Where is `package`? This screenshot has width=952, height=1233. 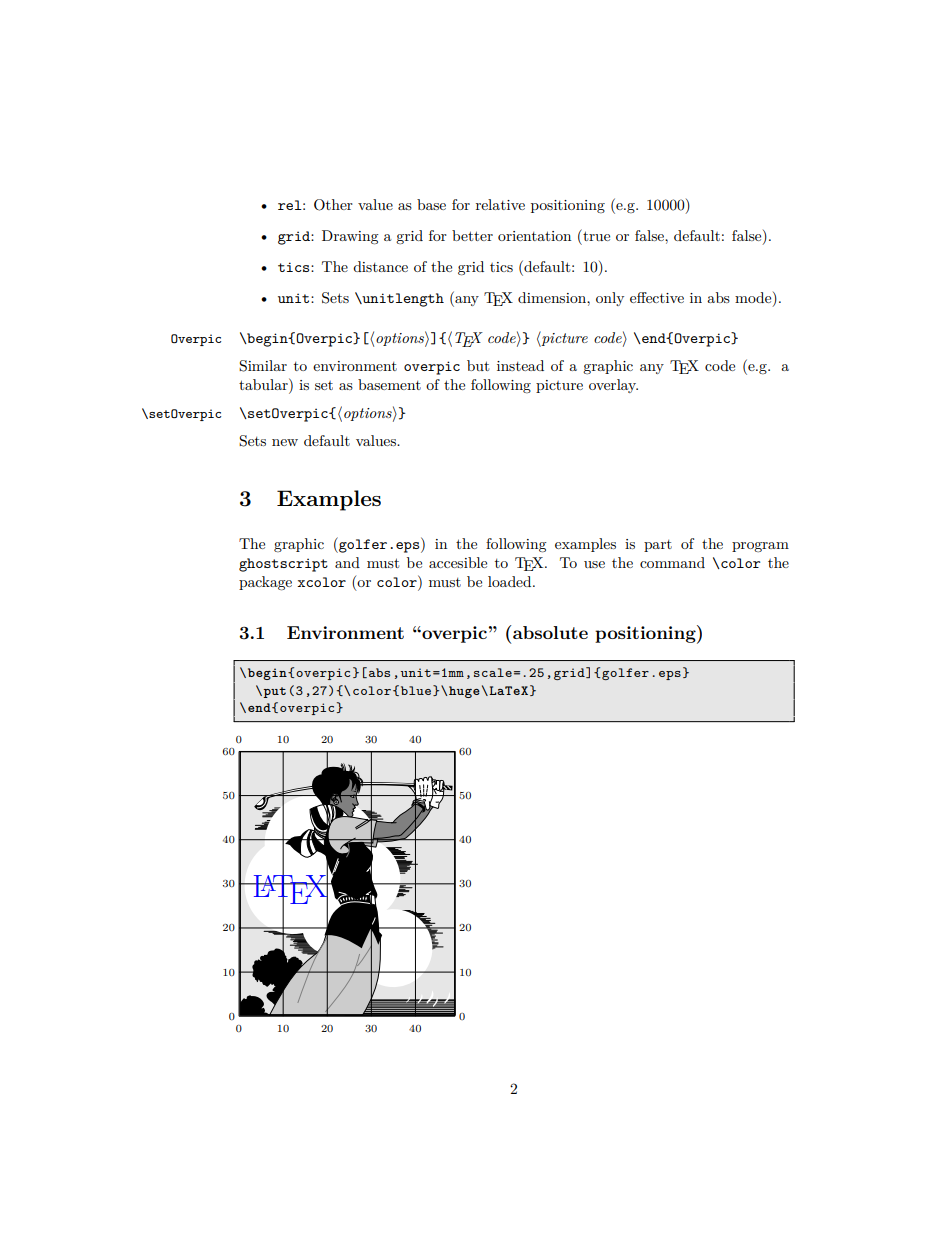 package is located at coordinates (265, 583).
